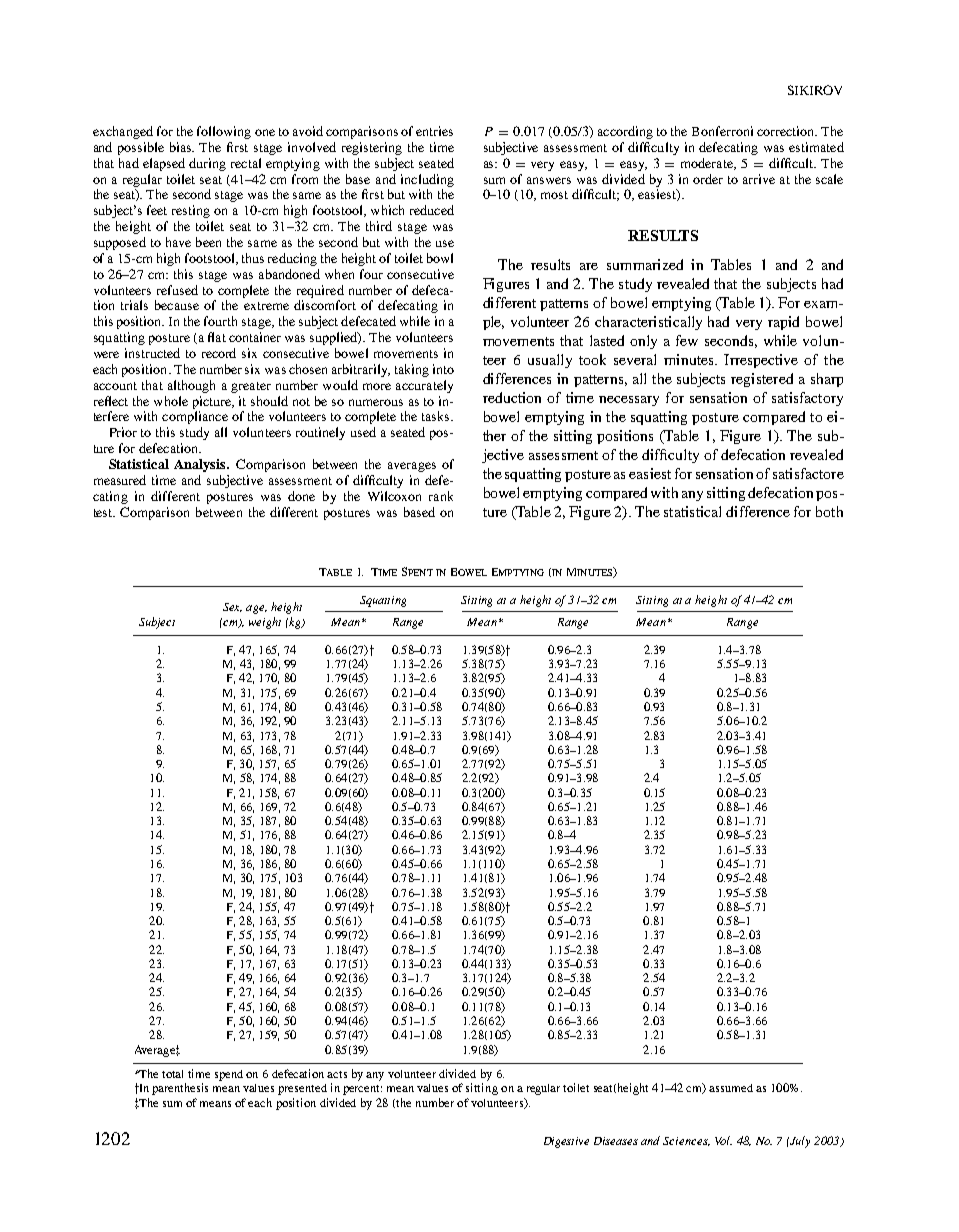 The width and height of the image is (959, 1232). What do you see at coordinates (232, 607) in the image?
I see `Sex` at bounding box center [232, 607].
